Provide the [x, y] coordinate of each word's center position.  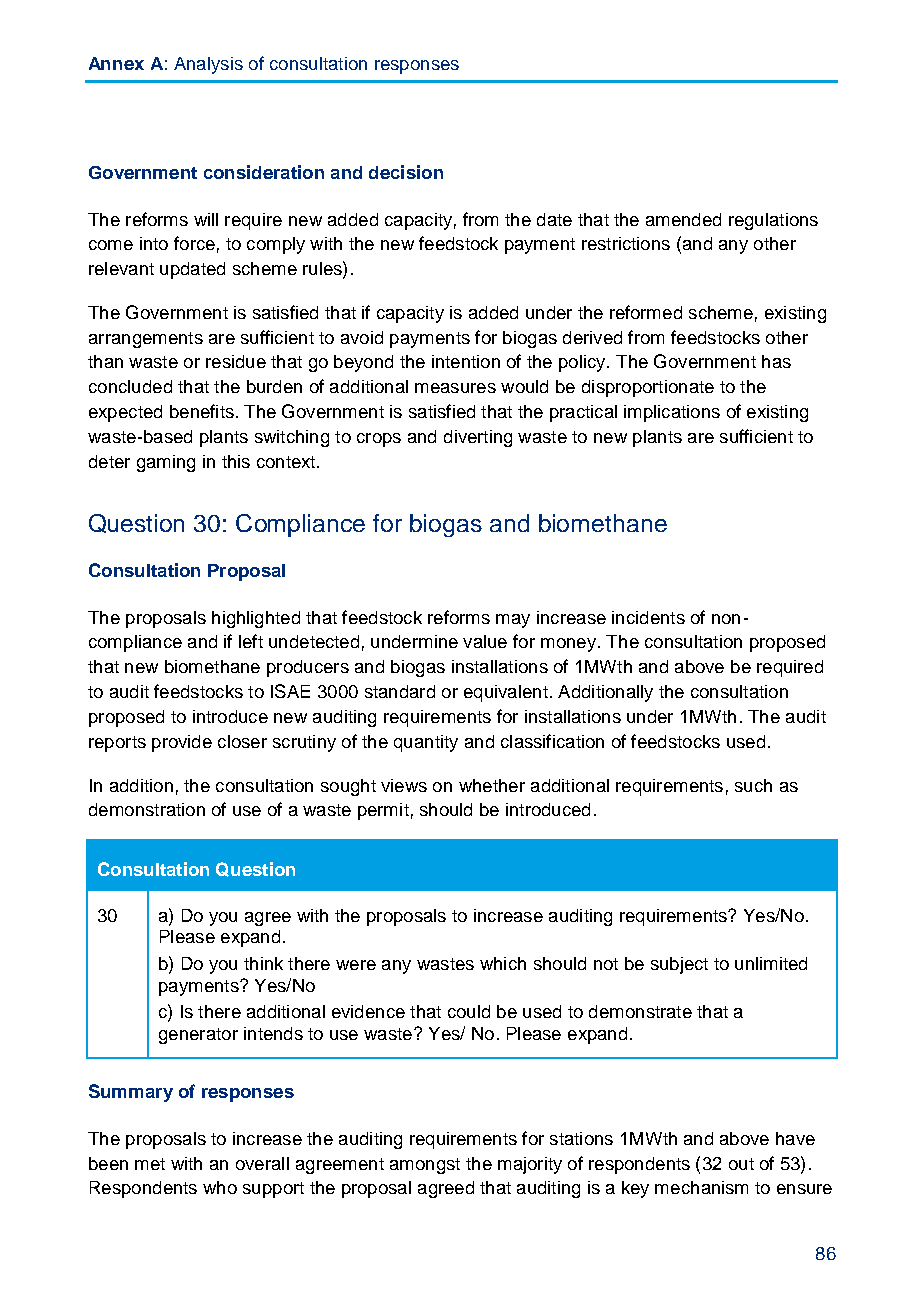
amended [683, 219]
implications [672, 413]
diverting [478, 438]
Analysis [208, 65]
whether [492, 785]
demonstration [147, 809]
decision [406, 172]
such [753, 785]
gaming [166, 463]
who [220, 1187]
